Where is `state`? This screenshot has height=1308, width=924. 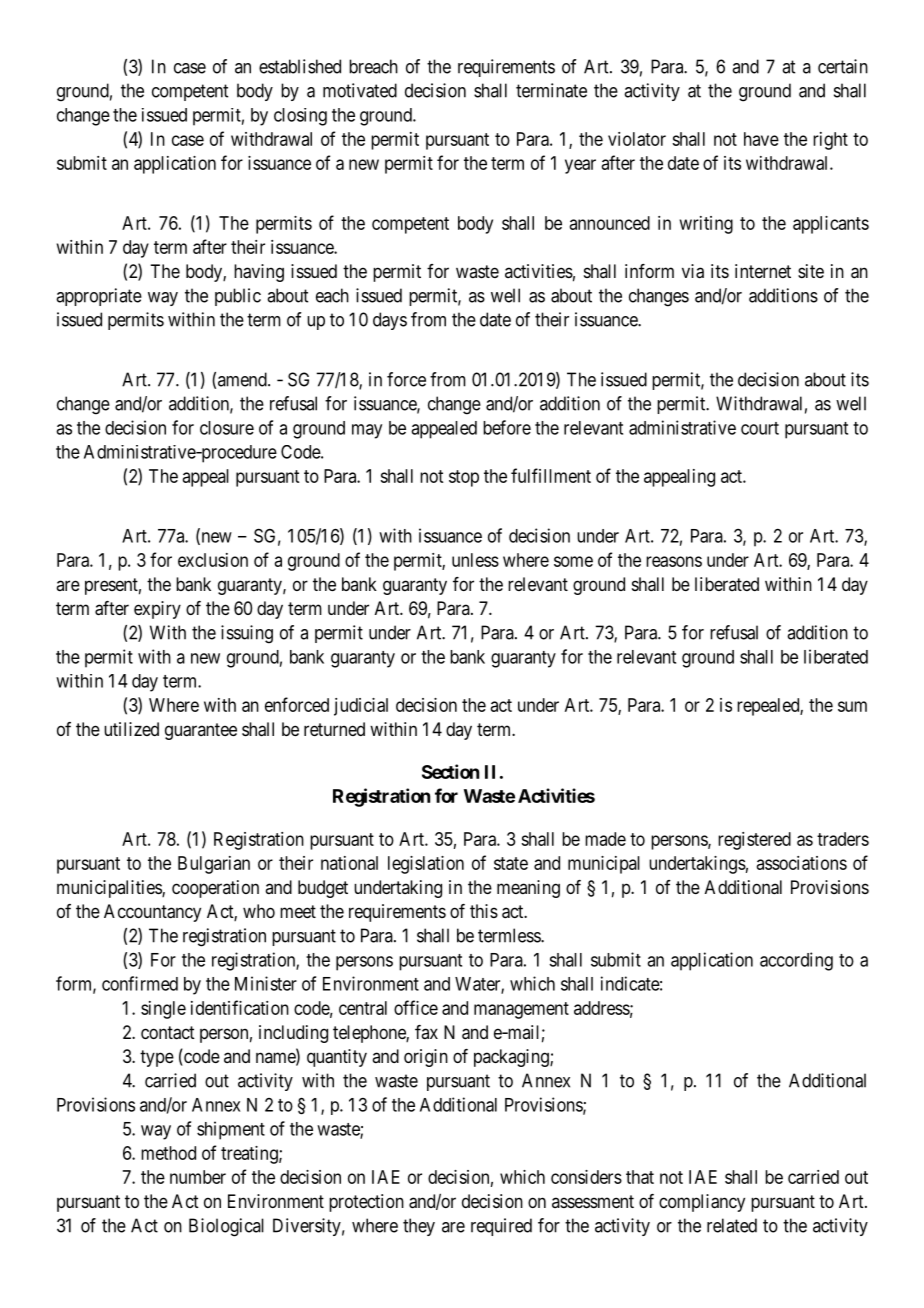 state is located at coordinates (511, 863).
